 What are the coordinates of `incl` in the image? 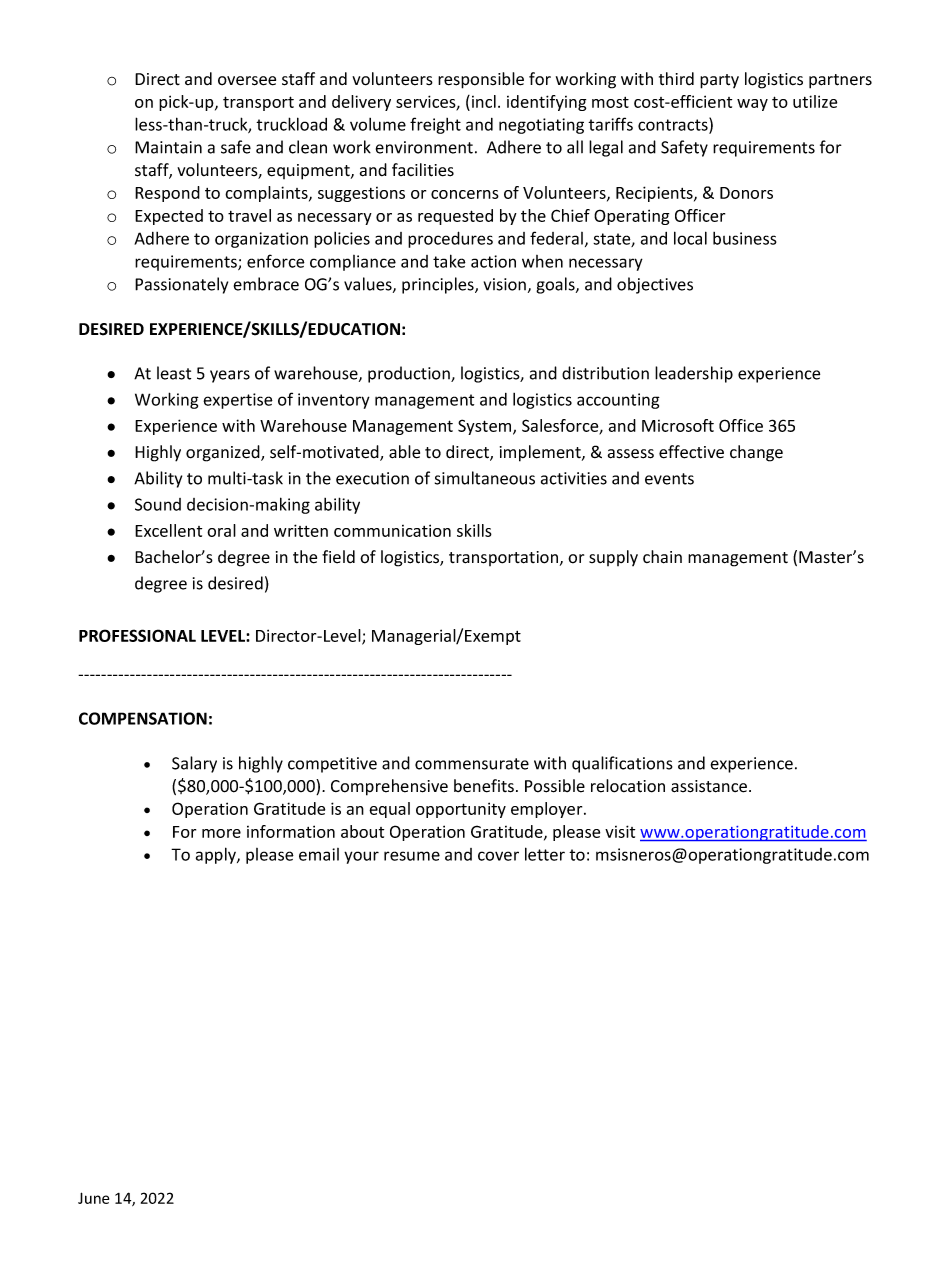 It's located at (484, 101).
